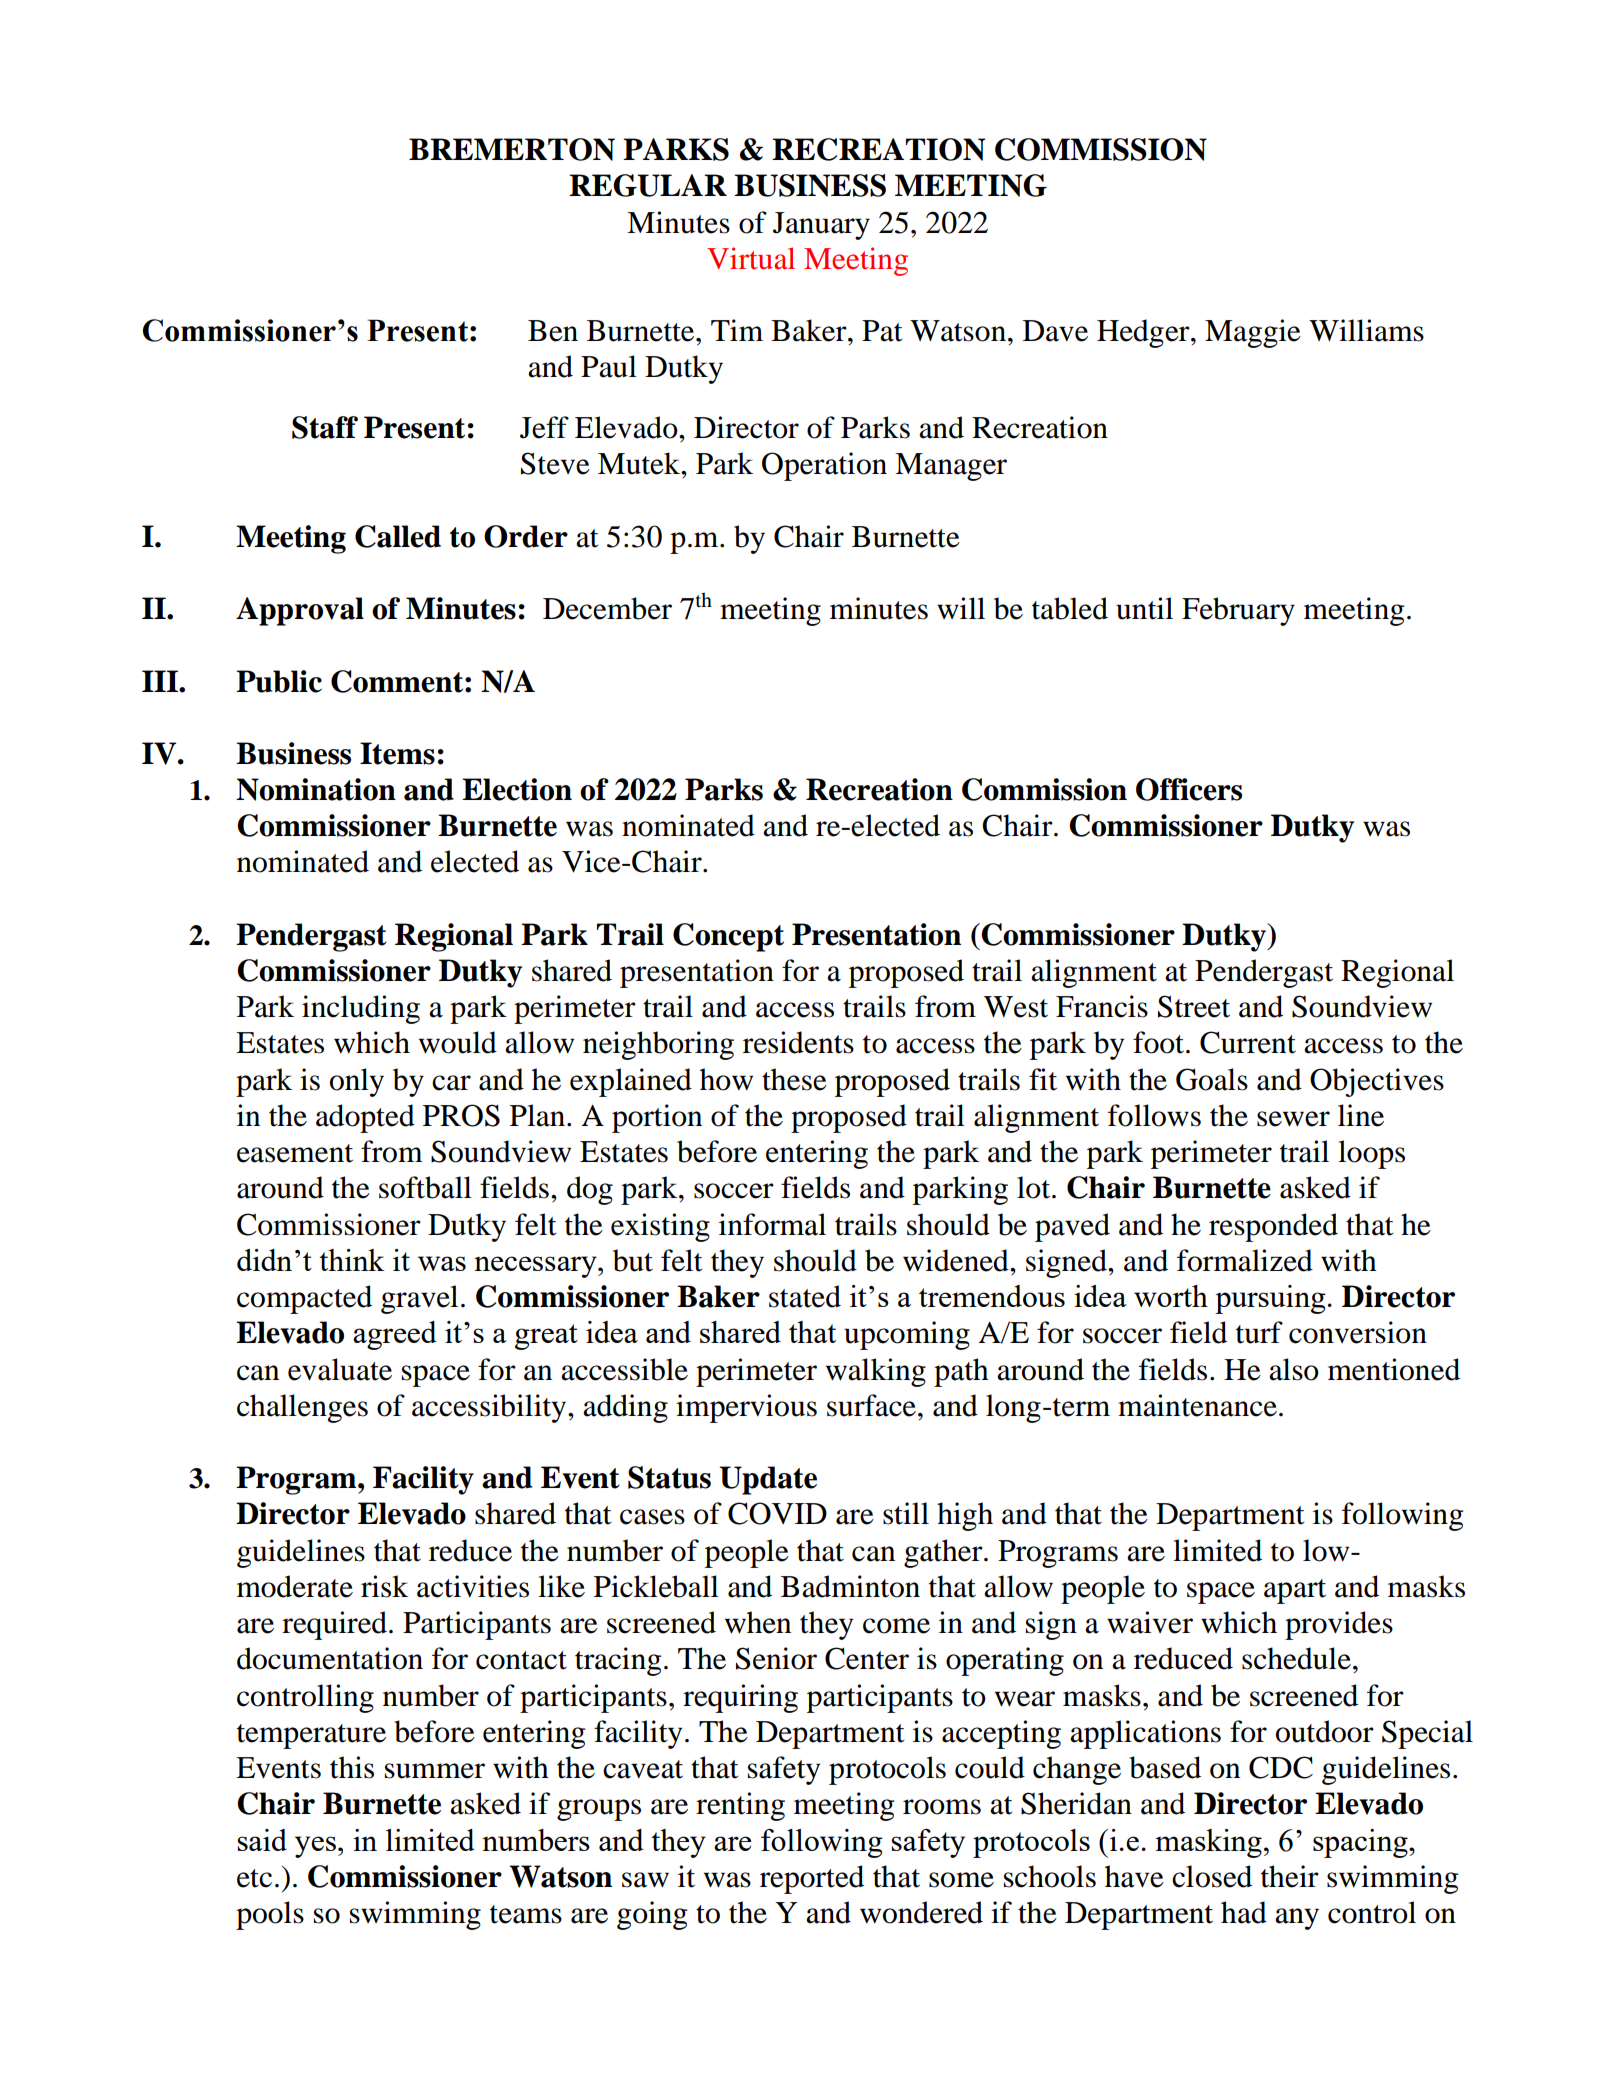 The image size is (1607, 2079). What do you see at coordinates (812, 1879) in the screenshot?
I see `reported` at bounding box center [812, 1879].
